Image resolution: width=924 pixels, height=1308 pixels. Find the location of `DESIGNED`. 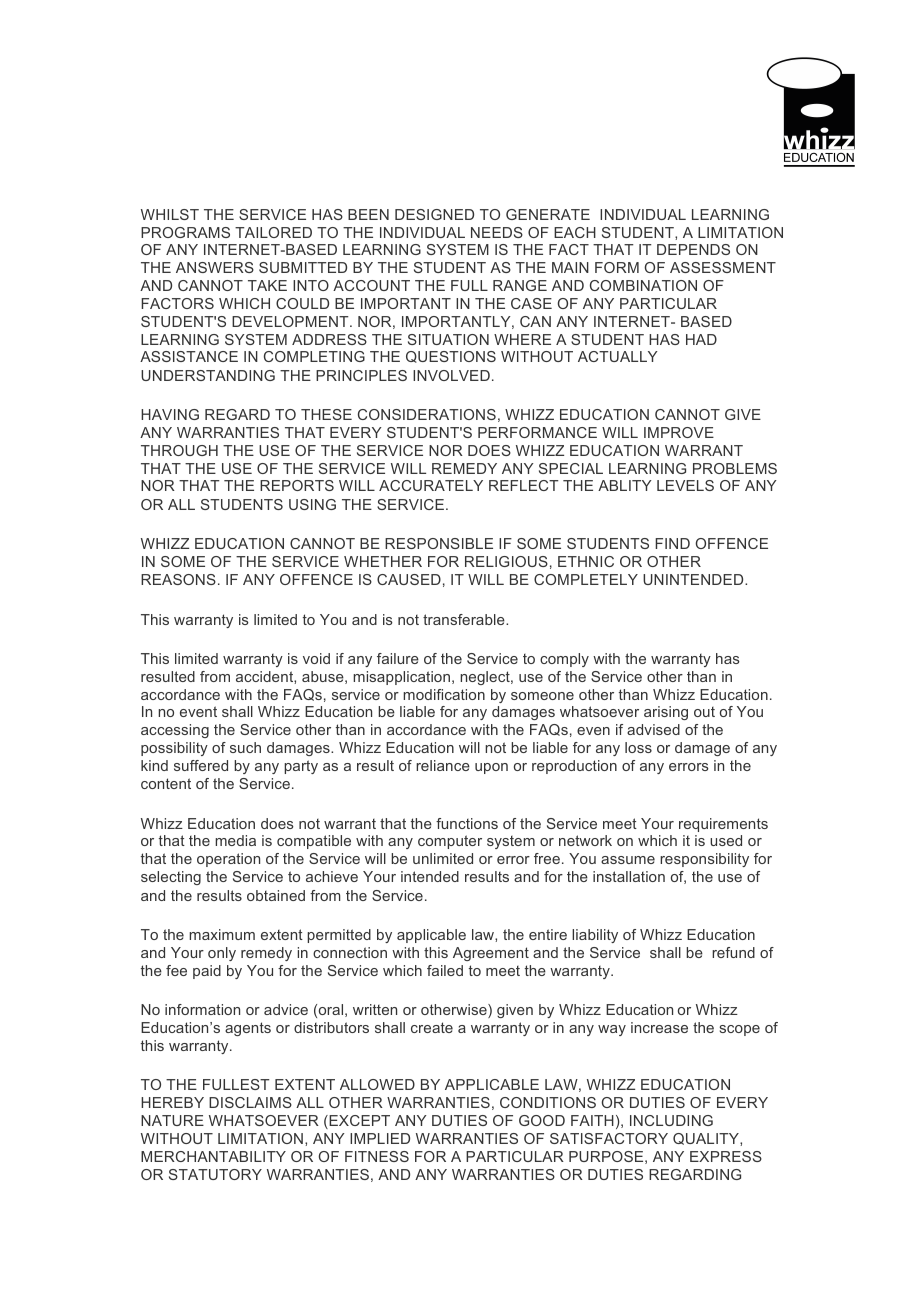

DESIGNED is located at coordinates (434, 214).
